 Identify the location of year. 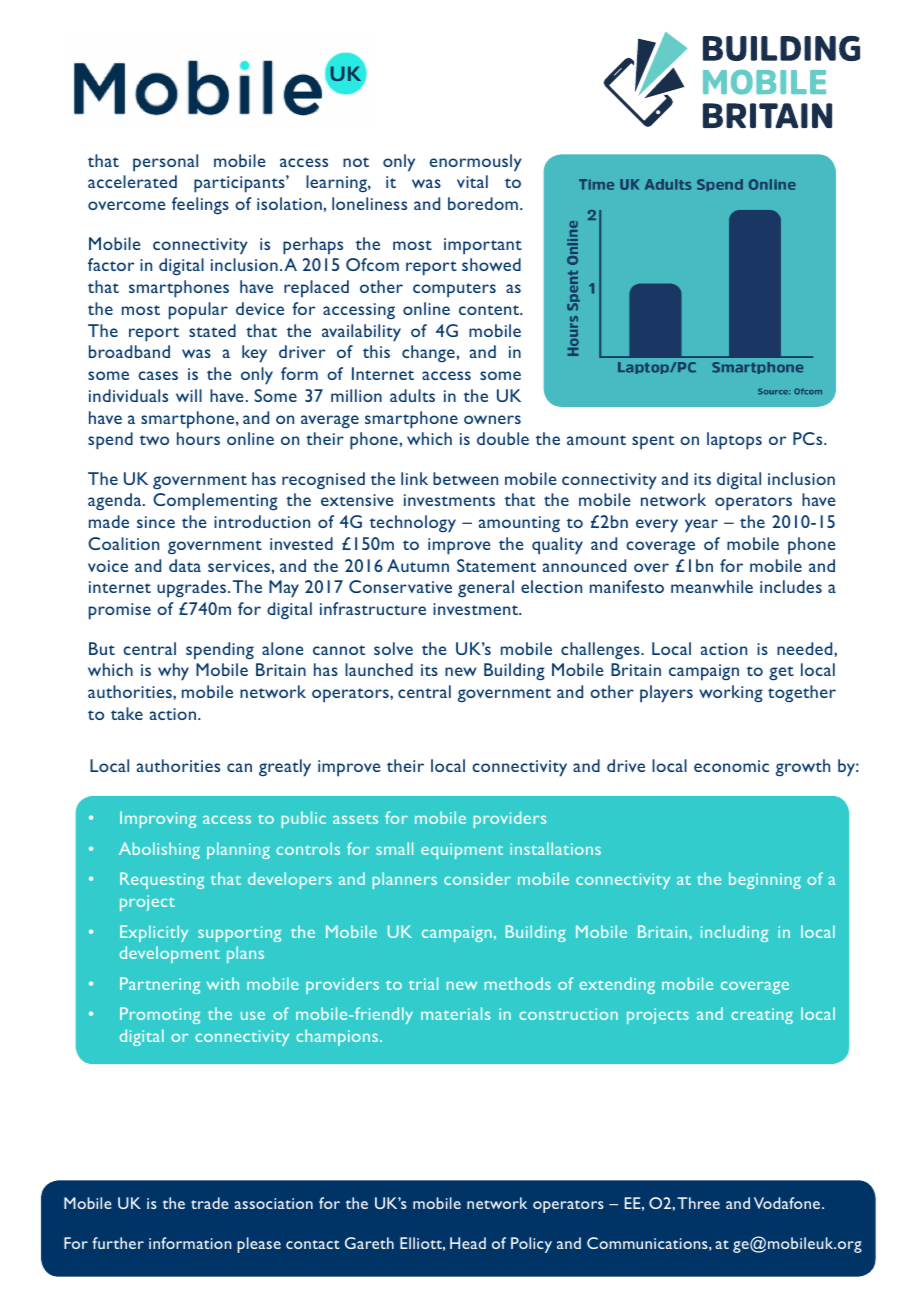
(701, 526).
